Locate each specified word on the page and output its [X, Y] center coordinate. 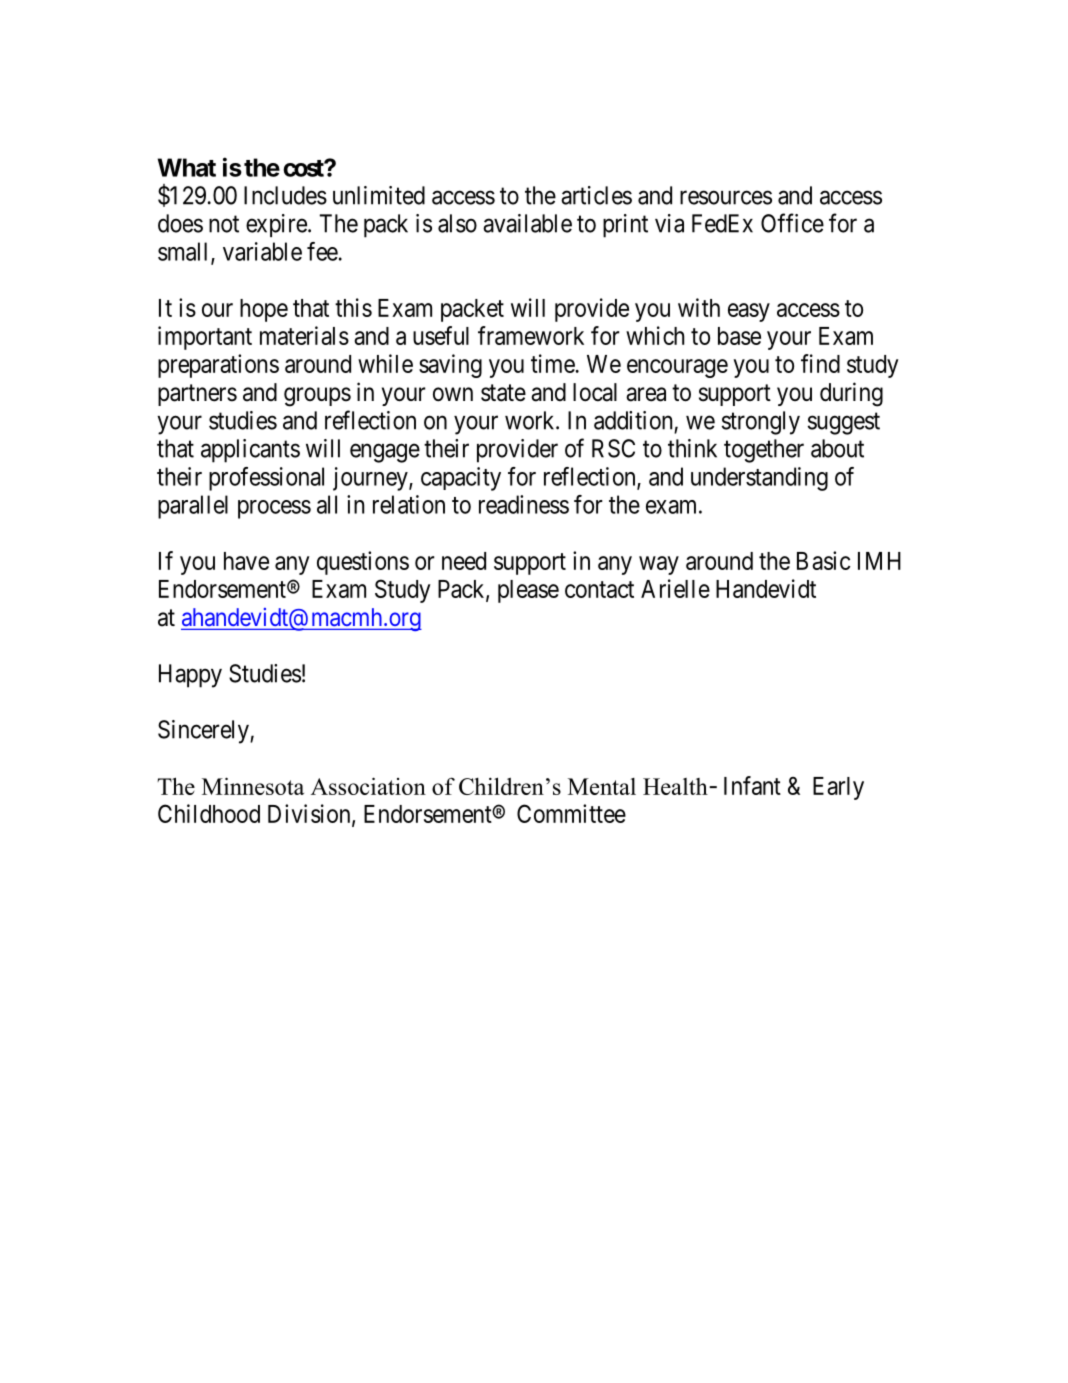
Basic [823, 560]
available [527, 223]
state [503, 393]
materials [304, 335]
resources [726, 197]
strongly [761, 423]
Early [838, 788]
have [246, 561]
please [528, 591]
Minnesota [253, 786]
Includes [285, 195]
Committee [571, 813]
